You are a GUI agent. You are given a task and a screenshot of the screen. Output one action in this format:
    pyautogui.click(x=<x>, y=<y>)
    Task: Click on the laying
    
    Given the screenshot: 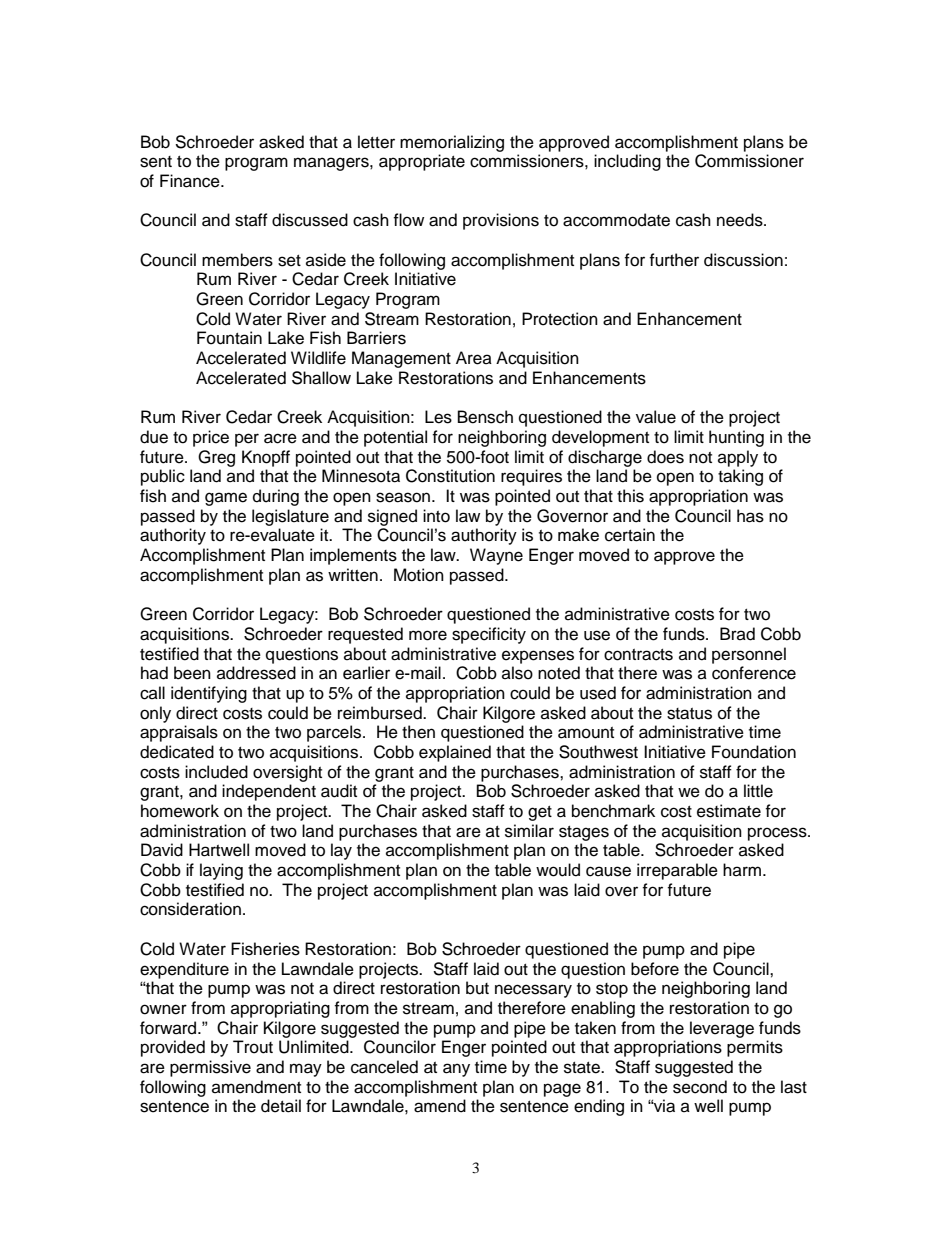 What is the action you would take?
    pyautogui.click(x=221, y=871)
